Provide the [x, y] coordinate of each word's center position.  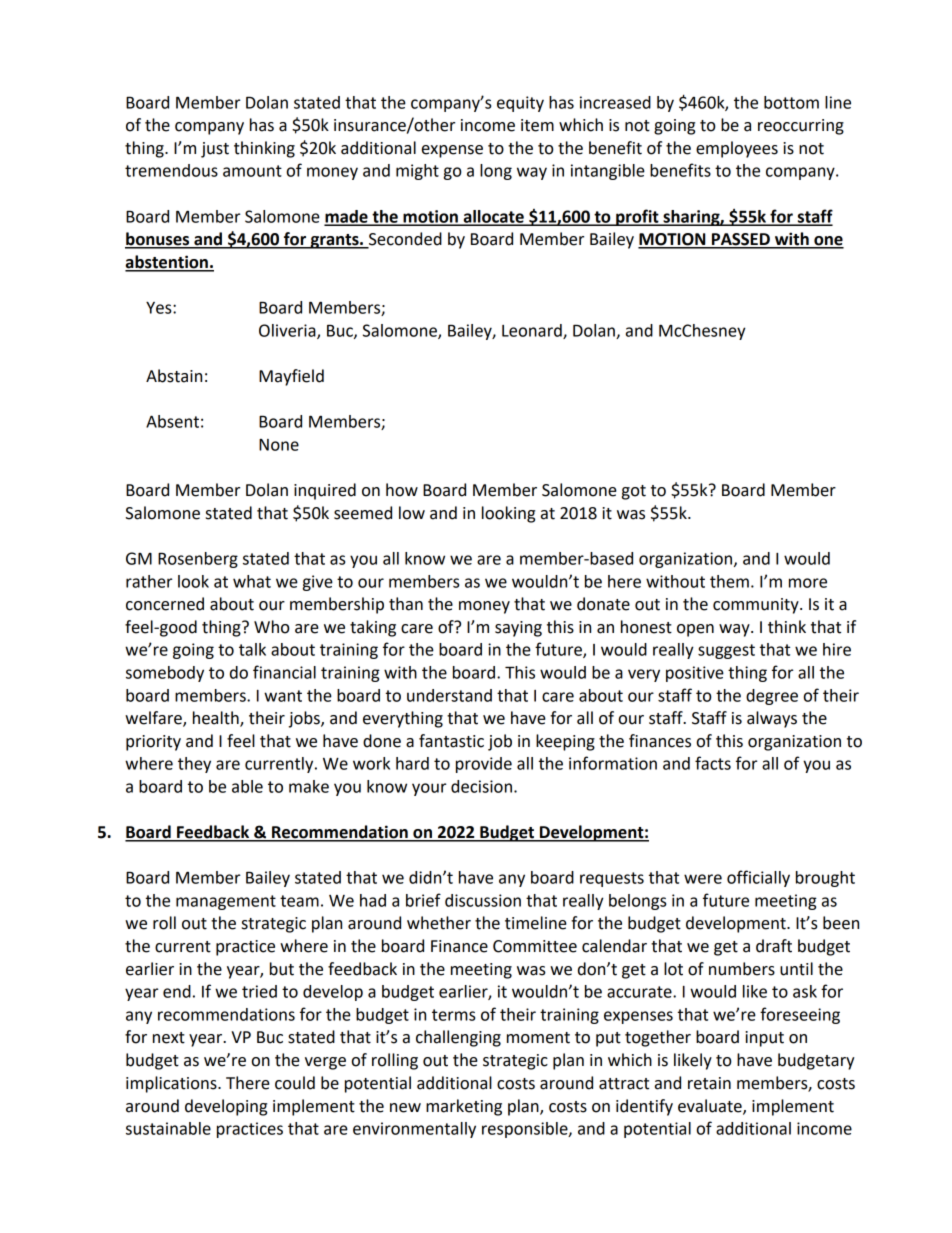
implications [172, 1084]
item [537, 125]
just [215, 150]
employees [737, 149]
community [757, 606]
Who [272, 627]
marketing [464, 1107]
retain [709, 1083]
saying [518, 629]
